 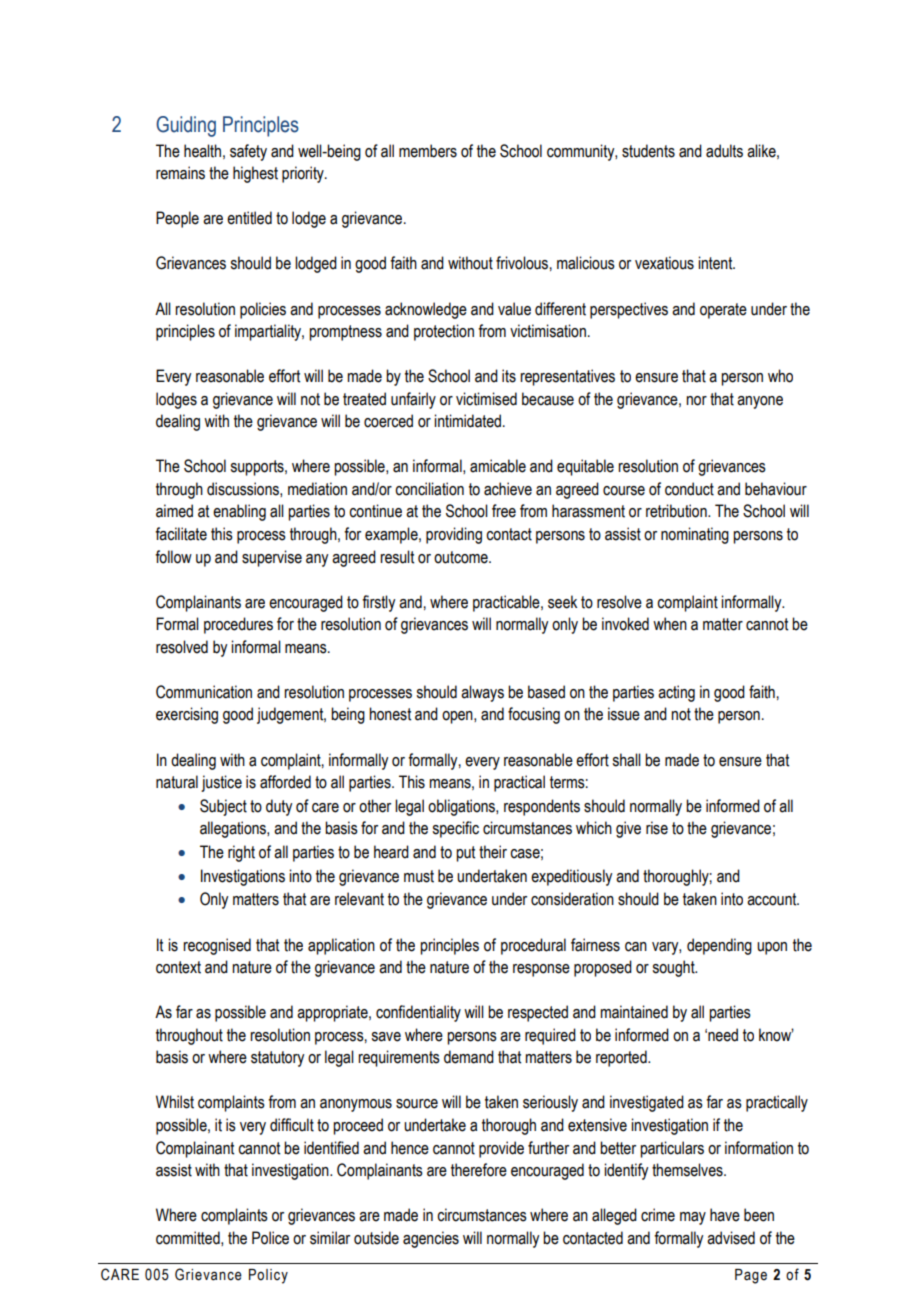 What do you see at coordinates (248, 152) in the page?
I see `safety` at bounding box center [248, 152].
